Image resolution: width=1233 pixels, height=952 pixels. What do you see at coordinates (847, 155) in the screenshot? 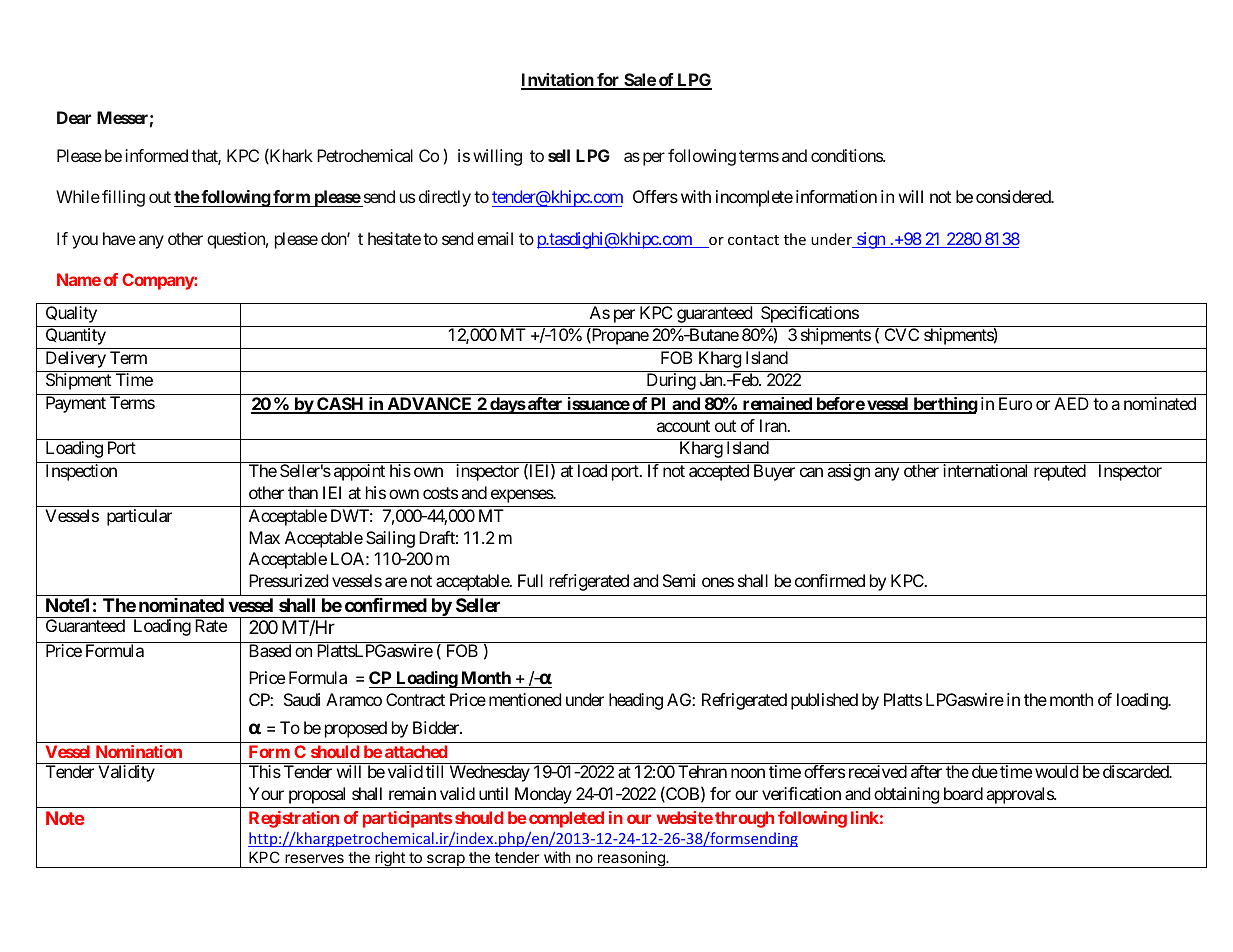
I see `conditions` at bounding box center [847, 155].
